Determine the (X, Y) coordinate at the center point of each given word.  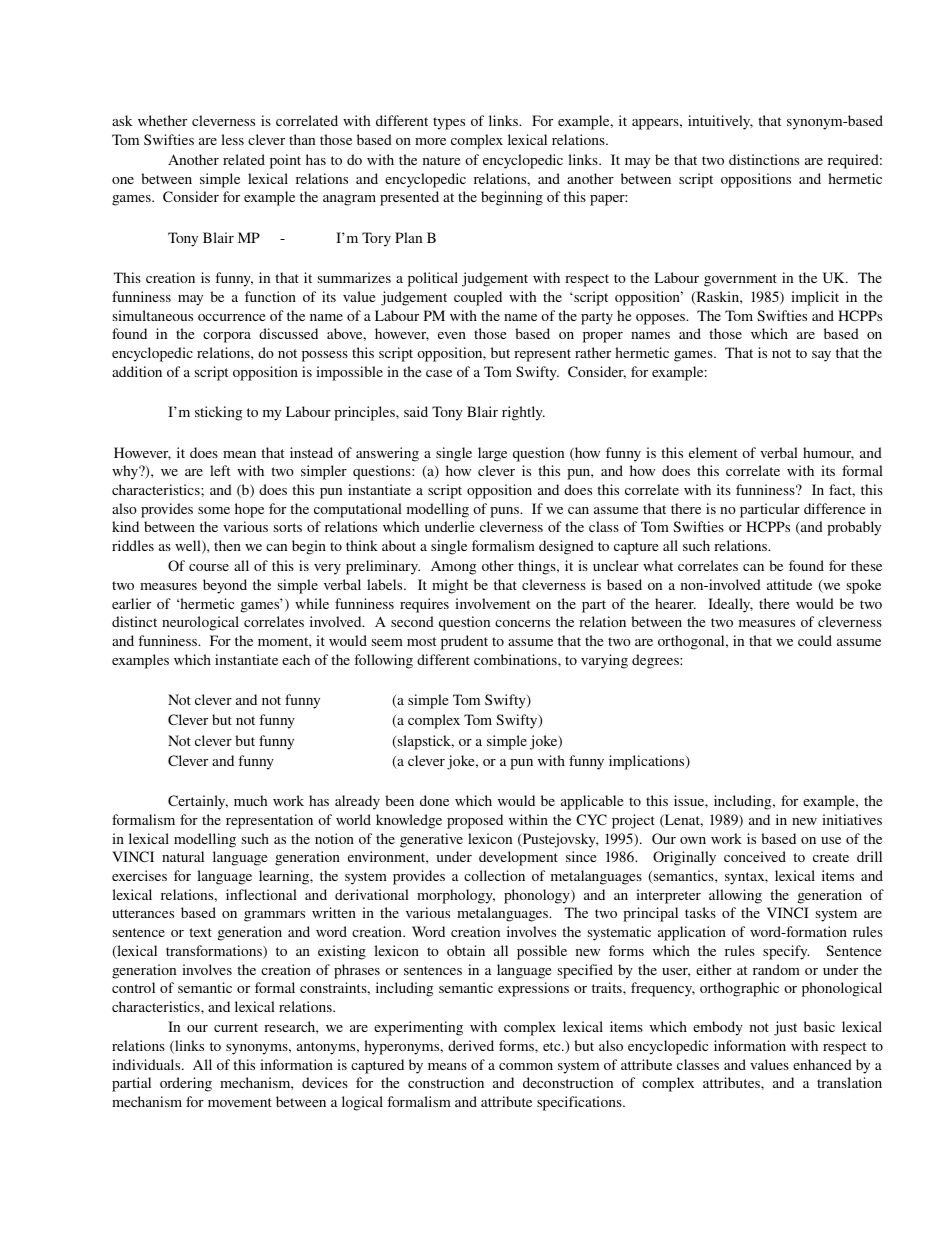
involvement (492, 603)
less (232, 139)
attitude (789, 584)
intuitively (720, 122)
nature (441, 160)
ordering (186, 1084)
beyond (225, 586)
